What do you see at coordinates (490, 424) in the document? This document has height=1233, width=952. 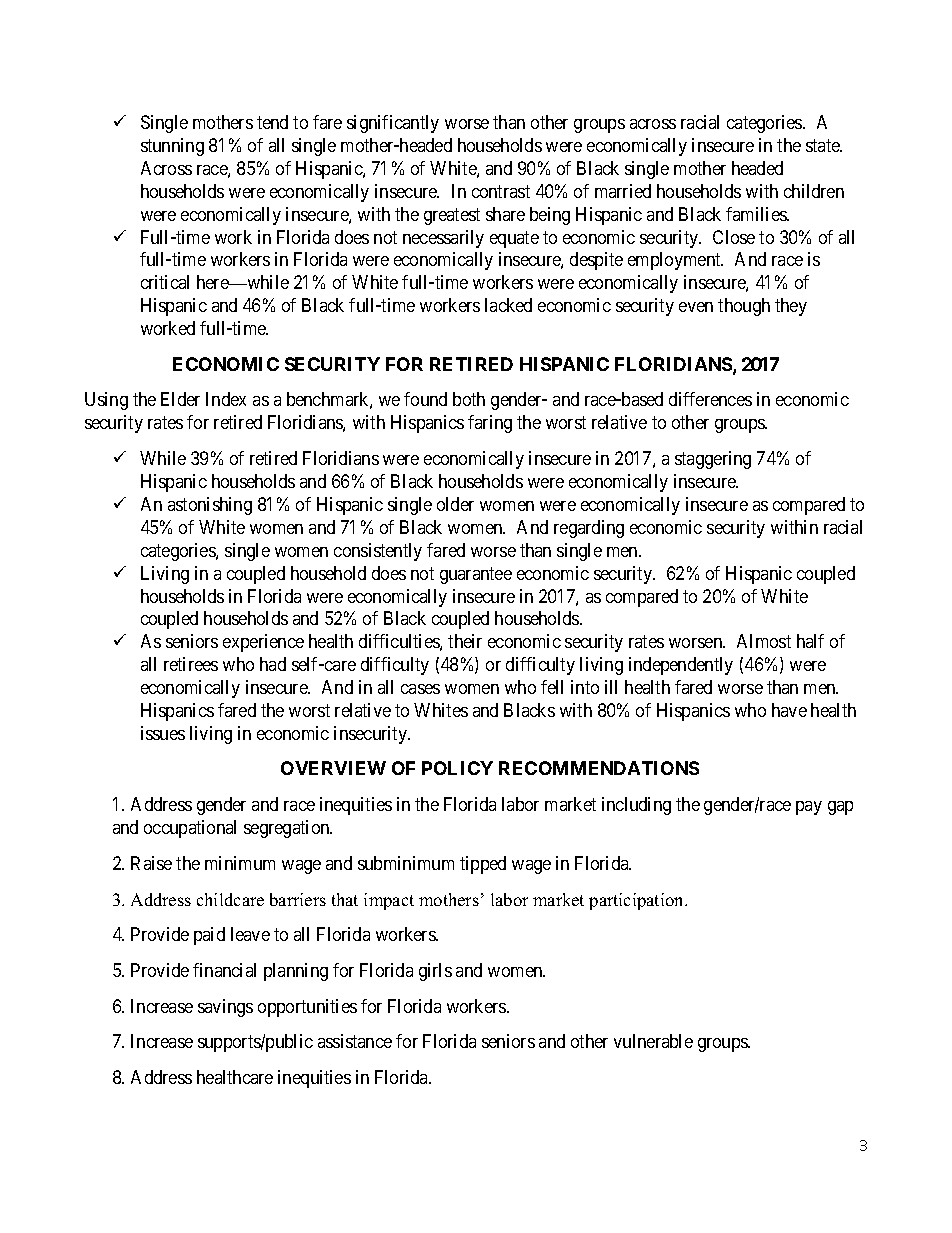 I see `faring` at bounding box center [490, 424].
